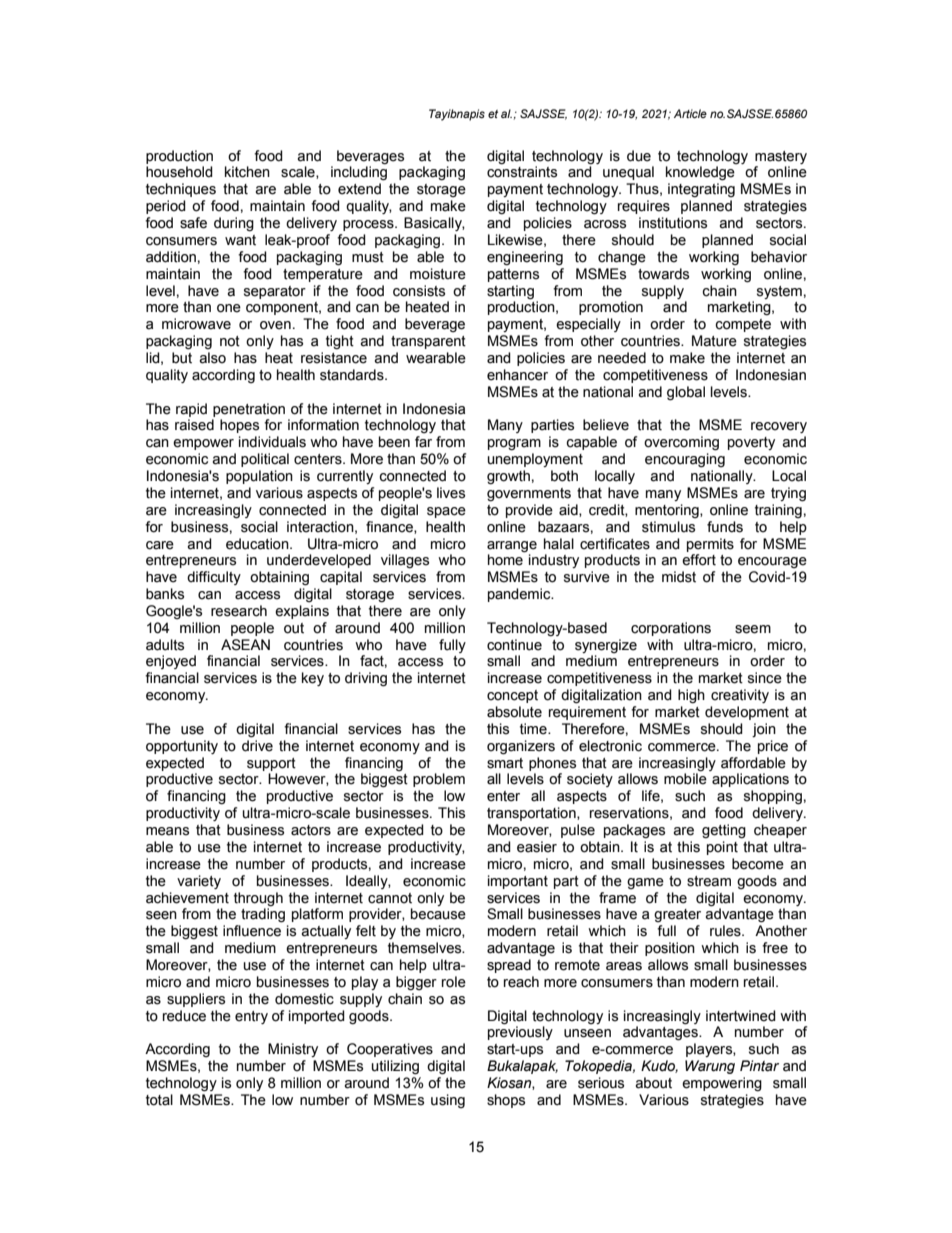 The height and width of the screenshot is (1233, 952). What do you see at coordinates (700, 173) in the screenshot?
I see `knowledge` at bounding box center [700, 173].
